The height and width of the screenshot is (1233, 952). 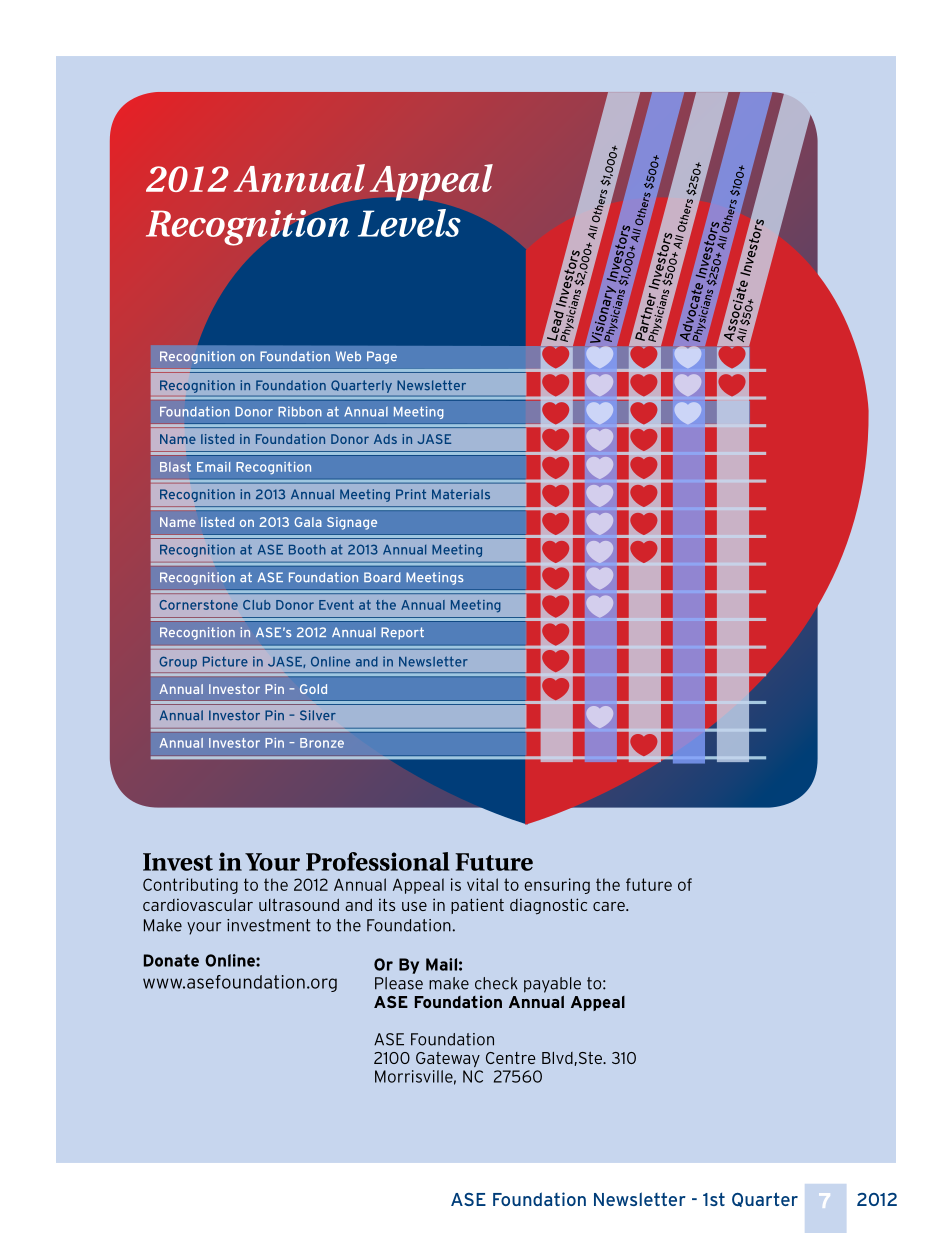 What do you see at coordinates (402, 633) in the screenshot?
I see `Report` at bounding box center [402, 633].
